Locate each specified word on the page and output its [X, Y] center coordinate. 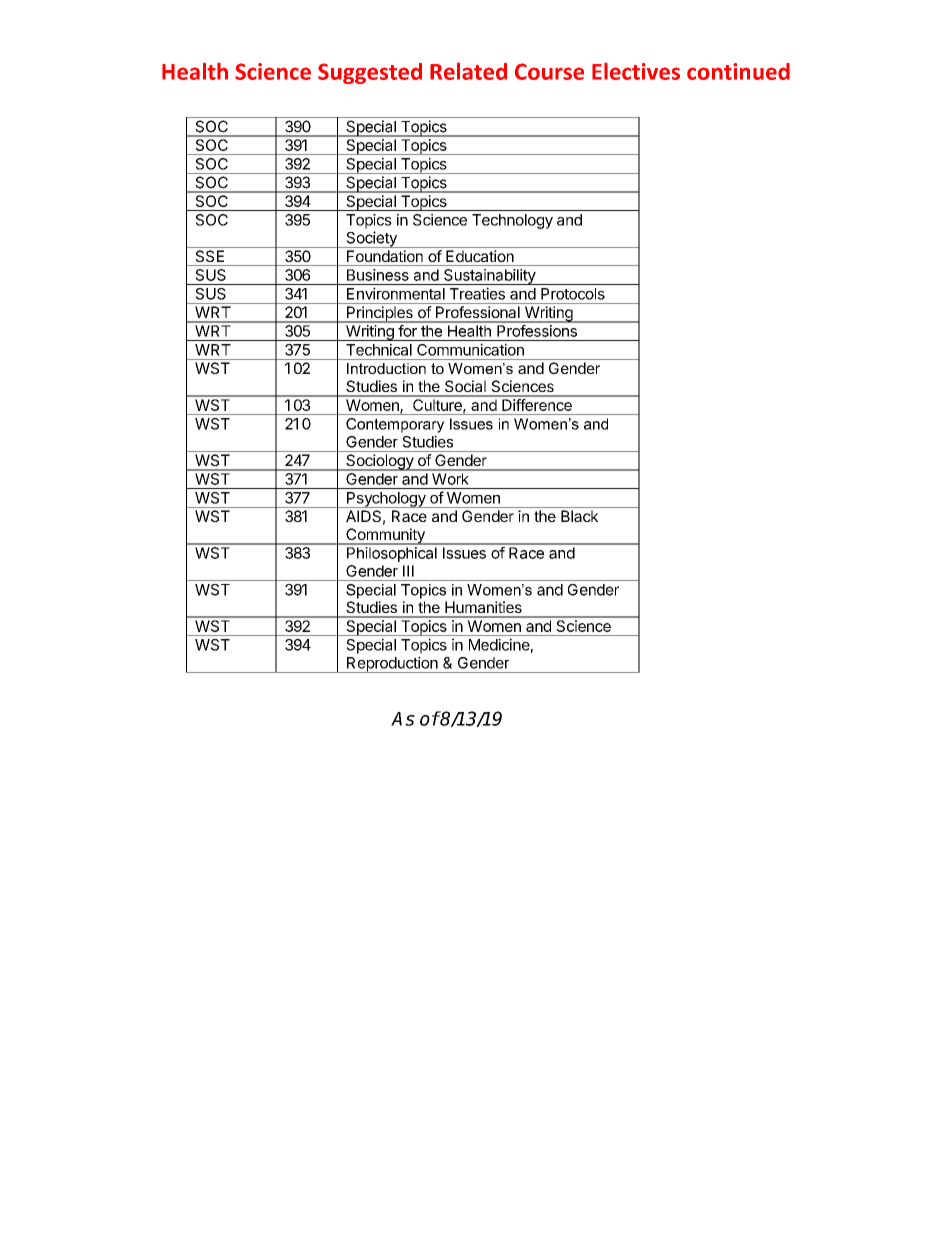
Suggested [370, 73]
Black [579, 516]
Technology [512, 221]
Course [549, 71]
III [408, 571]
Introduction [386, 368]
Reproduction [392, 664]
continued [738, 71]
